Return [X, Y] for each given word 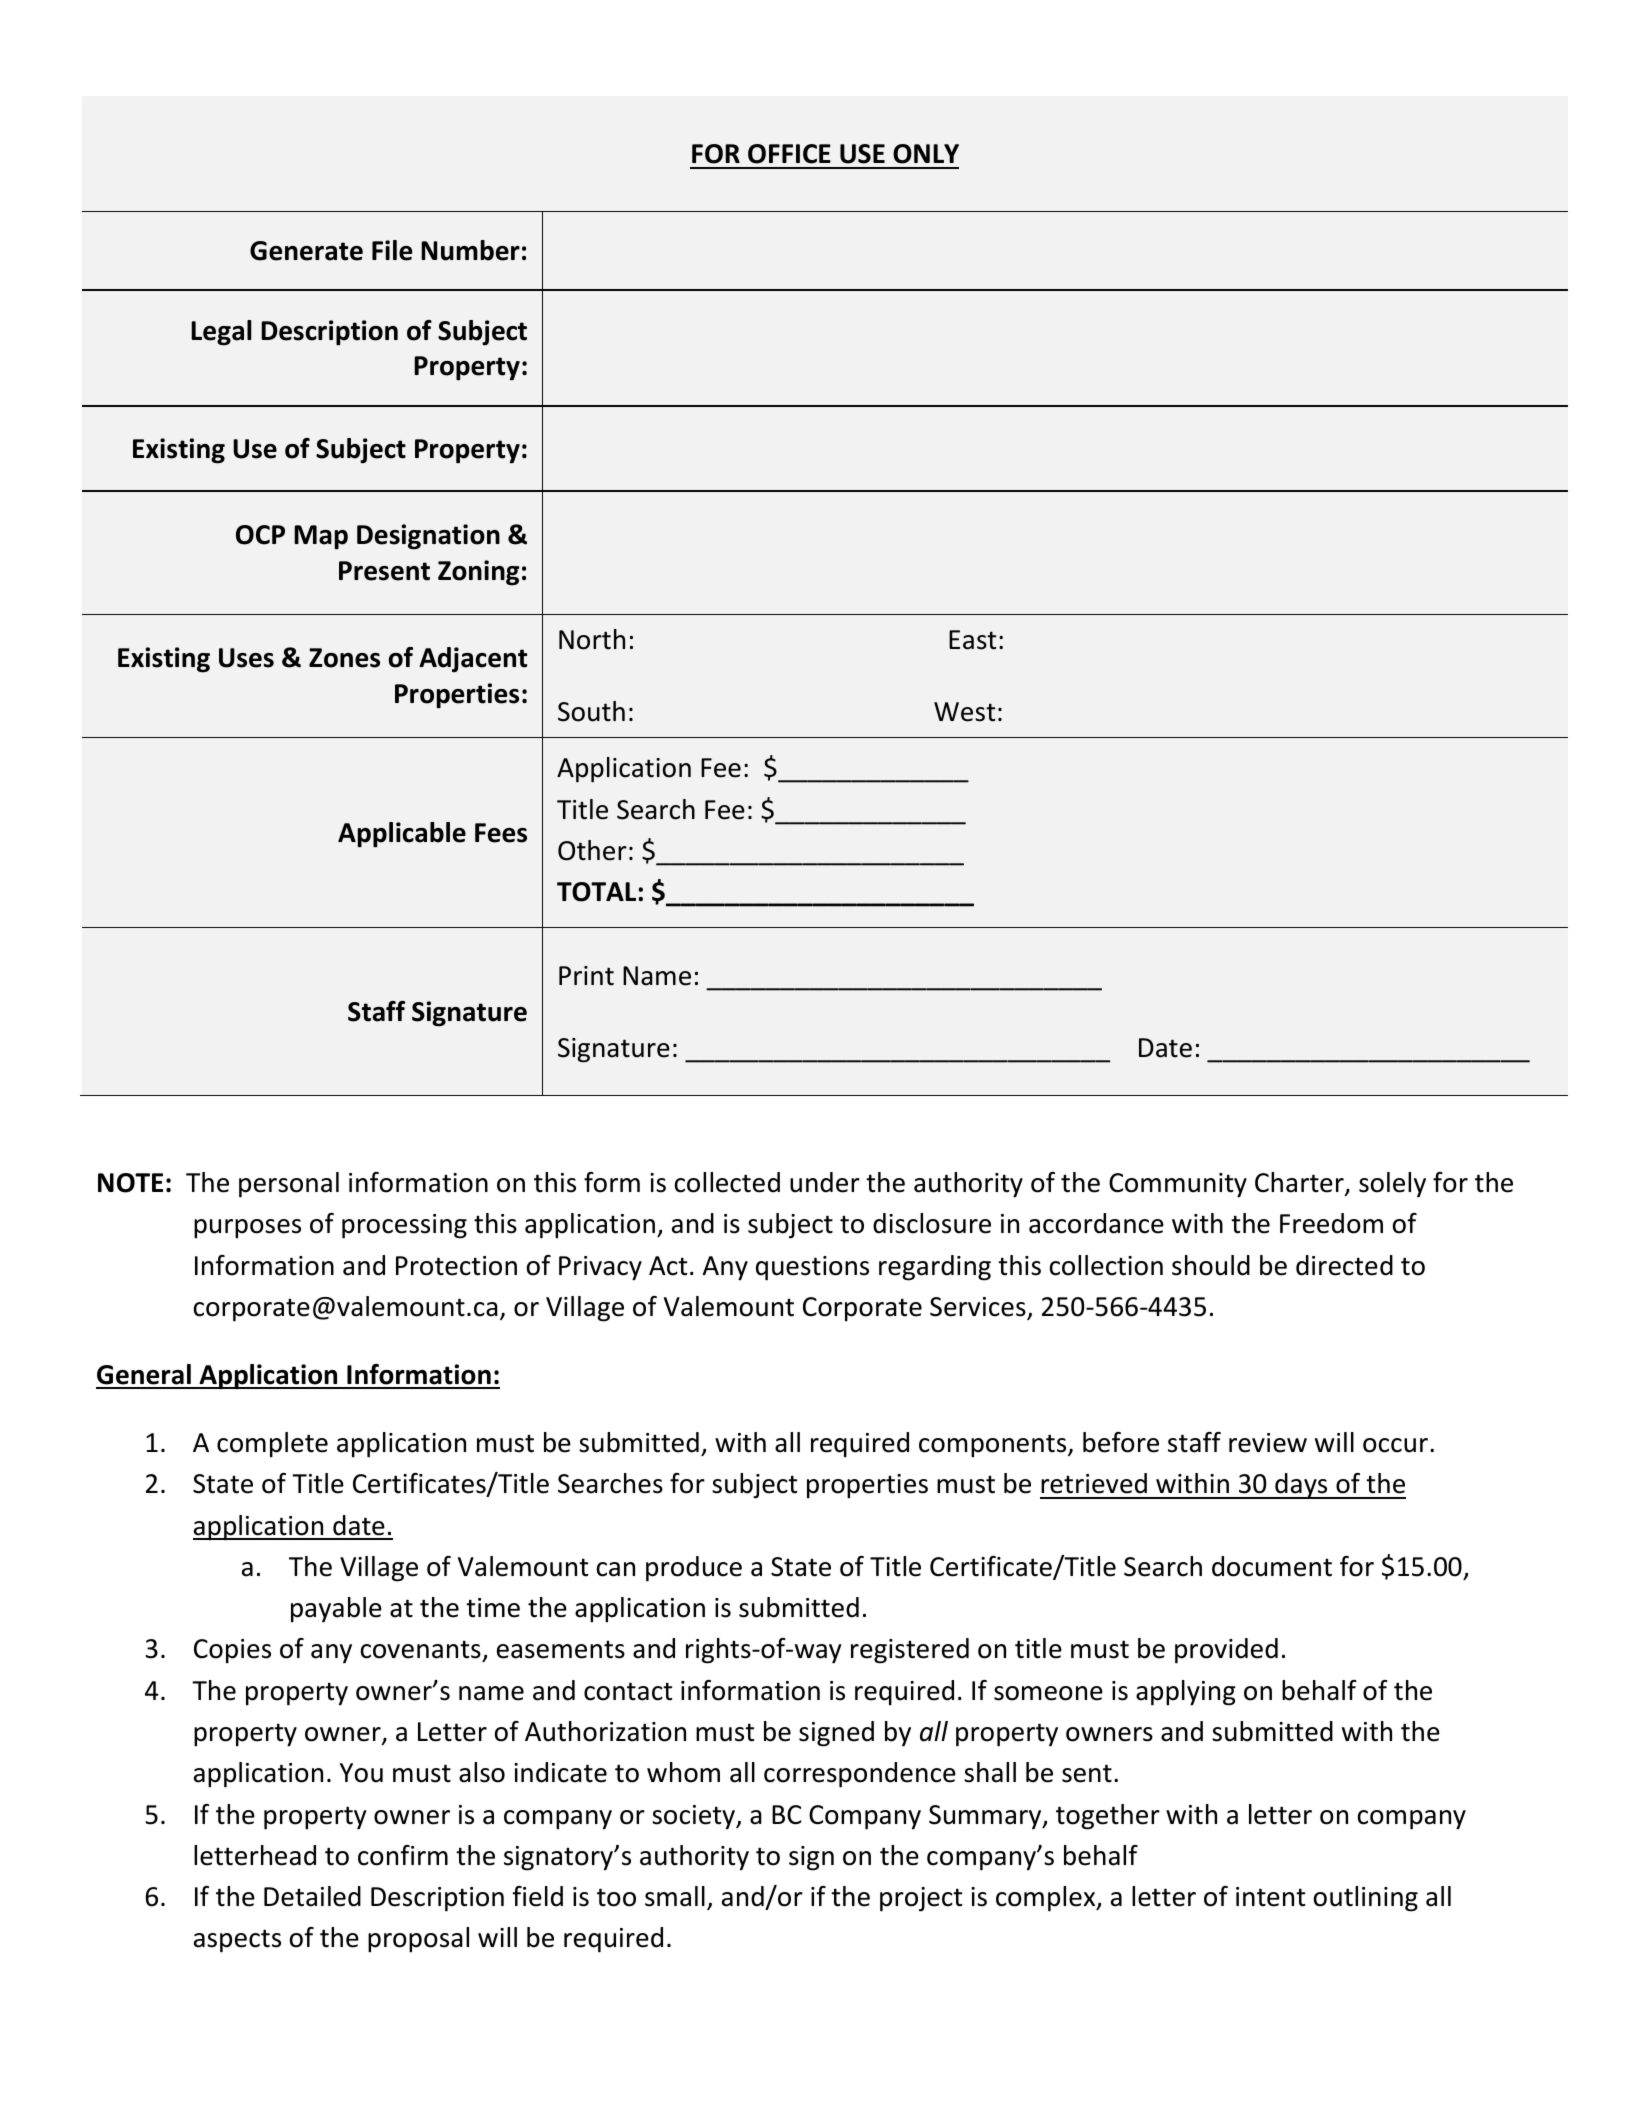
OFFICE [789, 154]
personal [289, 1185]
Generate [306, 251]
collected [727, 1182]
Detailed [312, 1896]
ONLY [926, 154]
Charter [1300, 1183]
